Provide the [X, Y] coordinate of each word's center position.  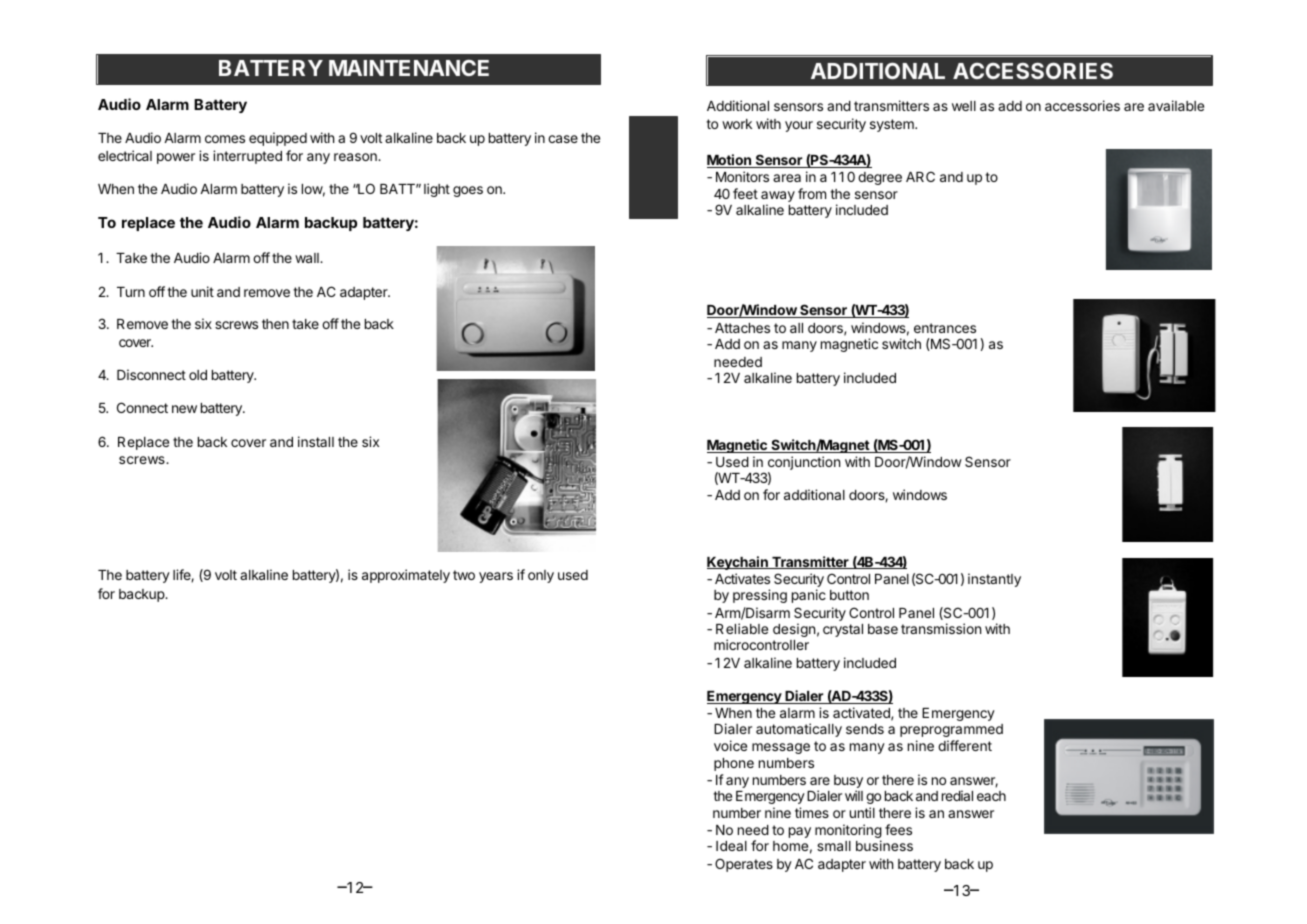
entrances [945, 328]
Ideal [731, 846]
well [964, 106]
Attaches [742, 328]
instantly [994, 580]
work [737, 124]
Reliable [742, 628]
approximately [406, 576]
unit [202, 291]
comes [225, 139]
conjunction [804, 463]
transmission [941, 628]
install [316, 441]
